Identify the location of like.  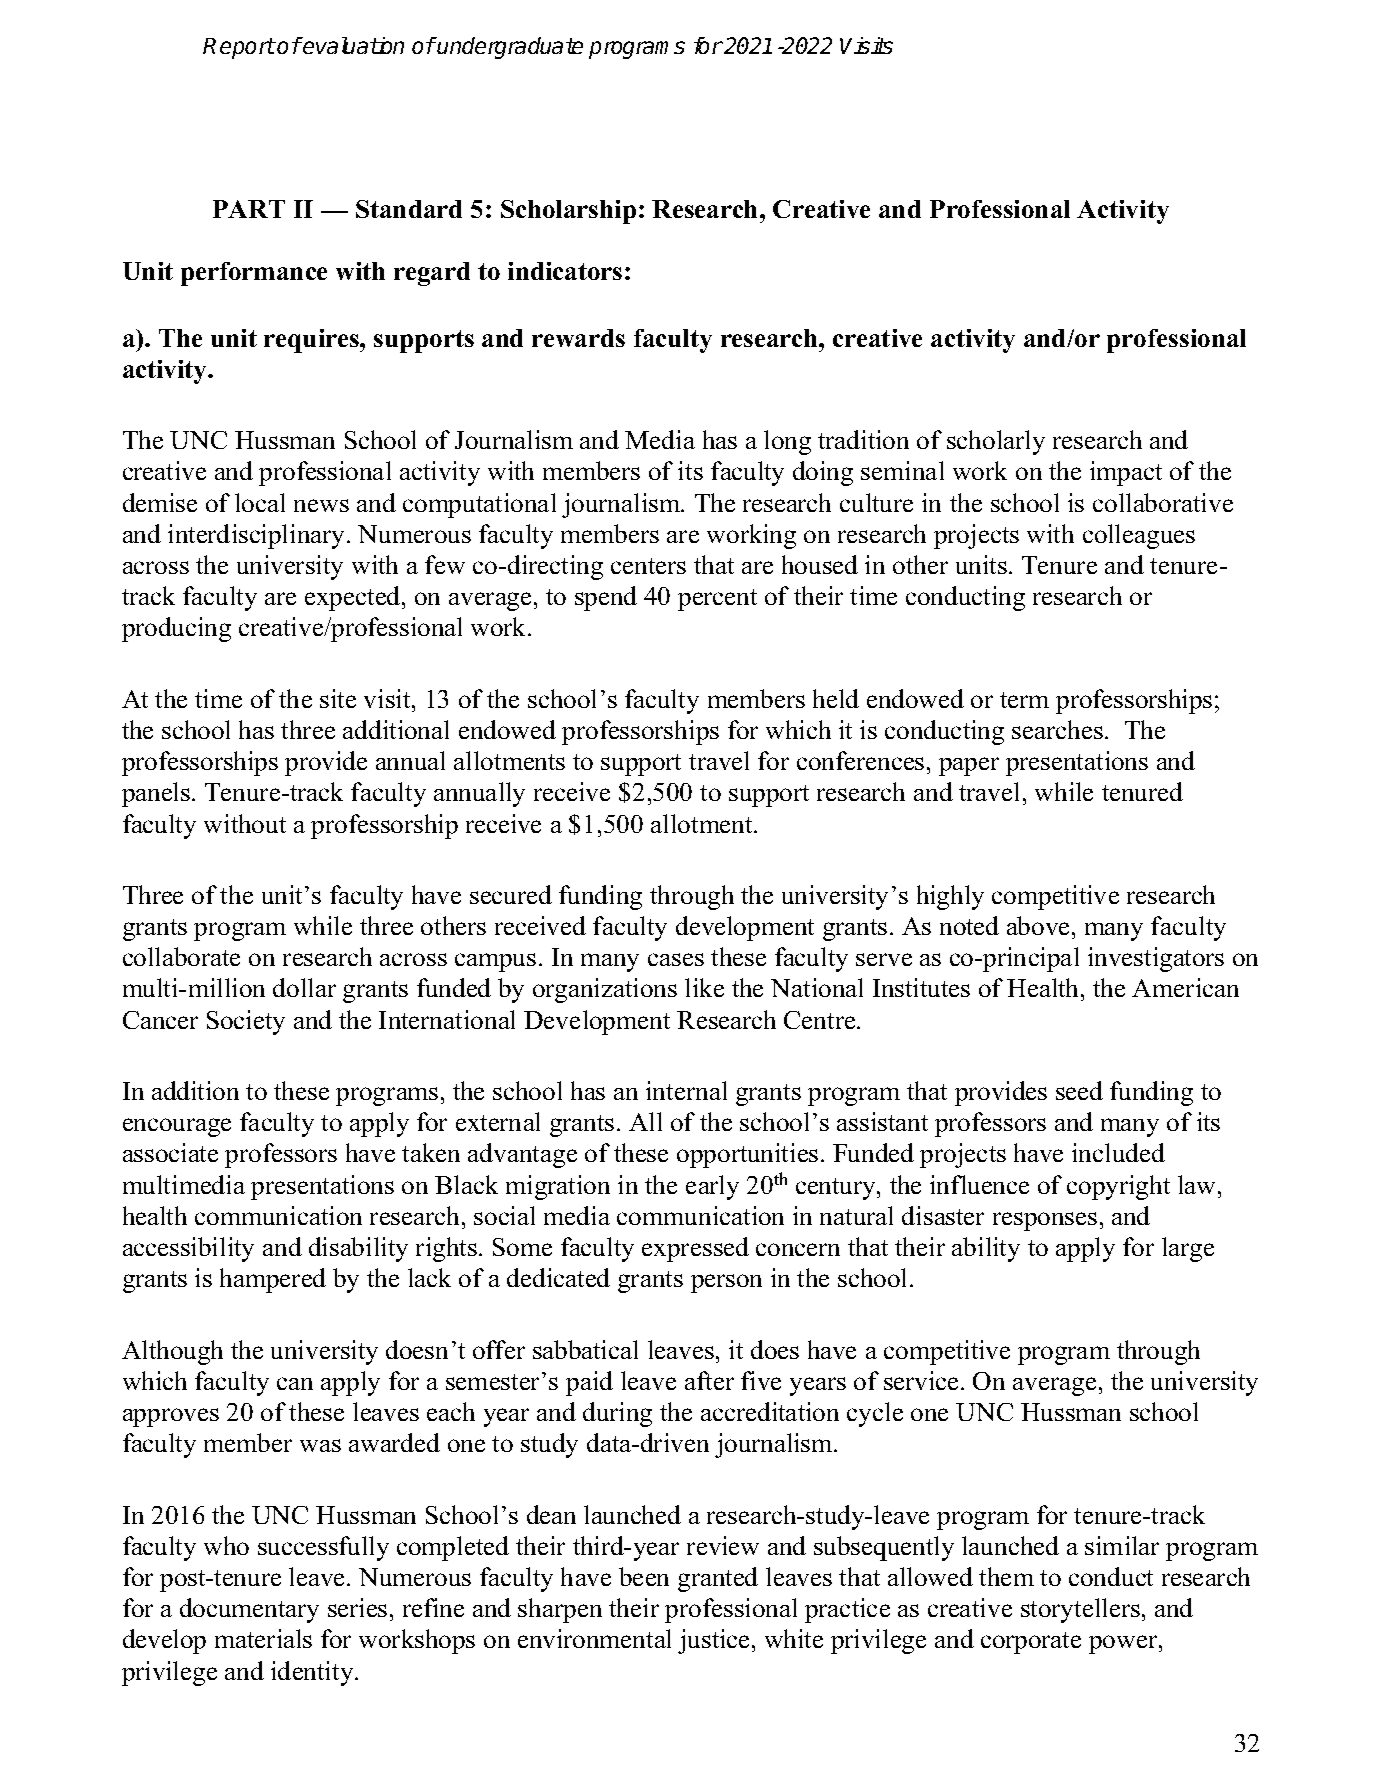
(704, 987).
